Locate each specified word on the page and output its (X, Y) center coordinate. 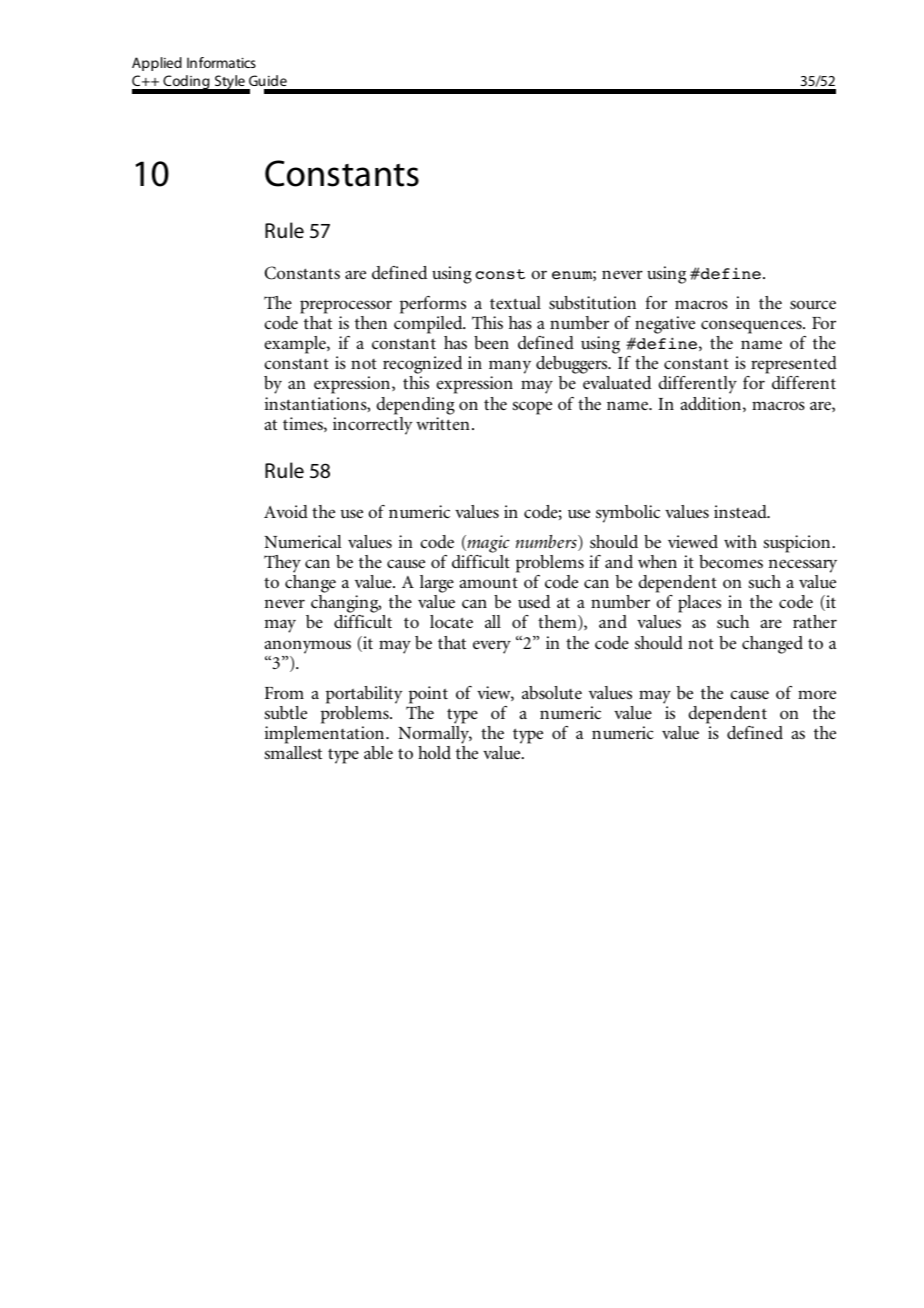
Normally (435, 735)
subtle (285, 713)
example (296, 345)
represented (794, 365)
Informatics (221, 62)
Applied (157, 64)
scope (532, 408)
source (813, 305)
